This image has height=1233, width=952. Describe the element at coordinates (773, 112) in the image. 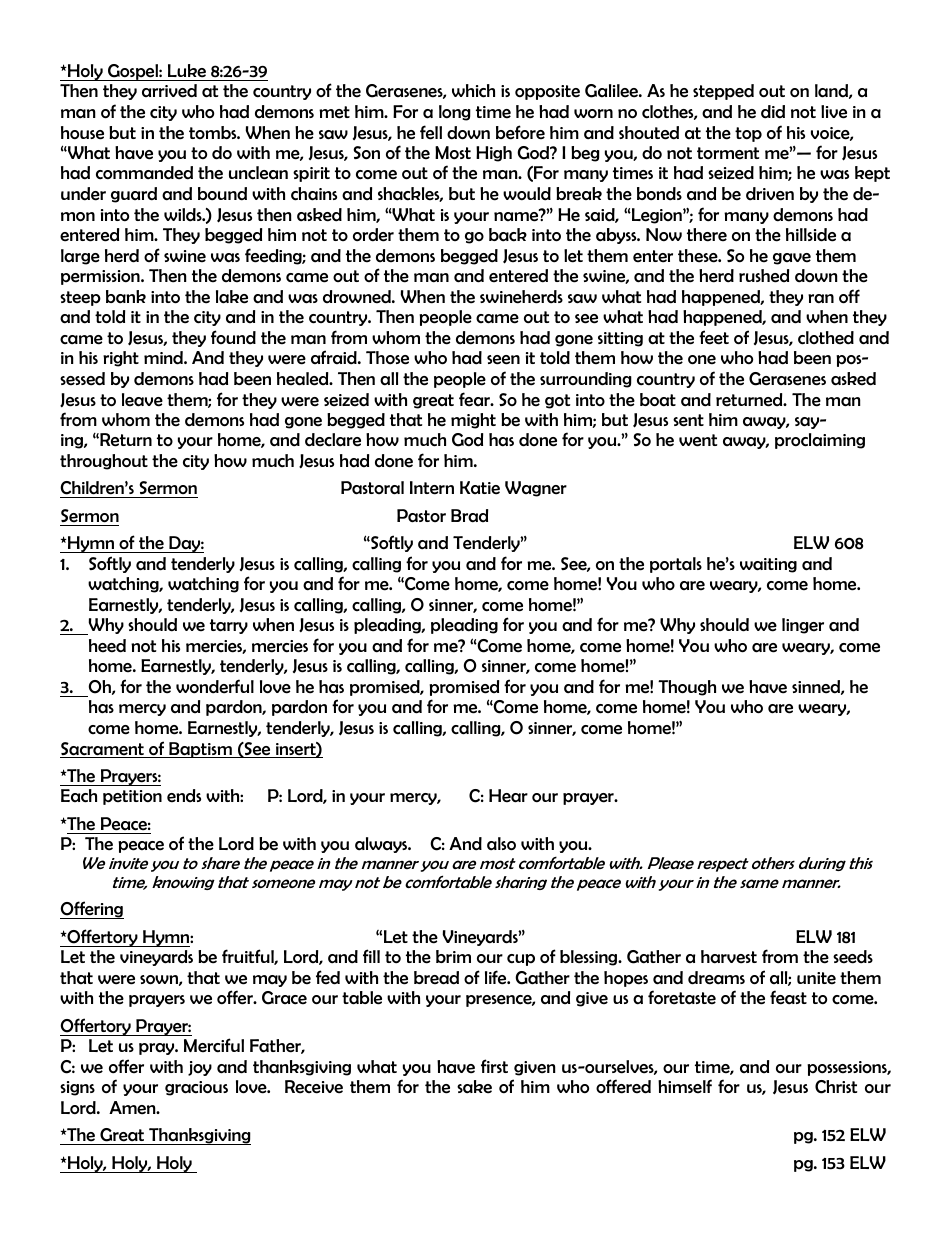

I see `did` at that location.
